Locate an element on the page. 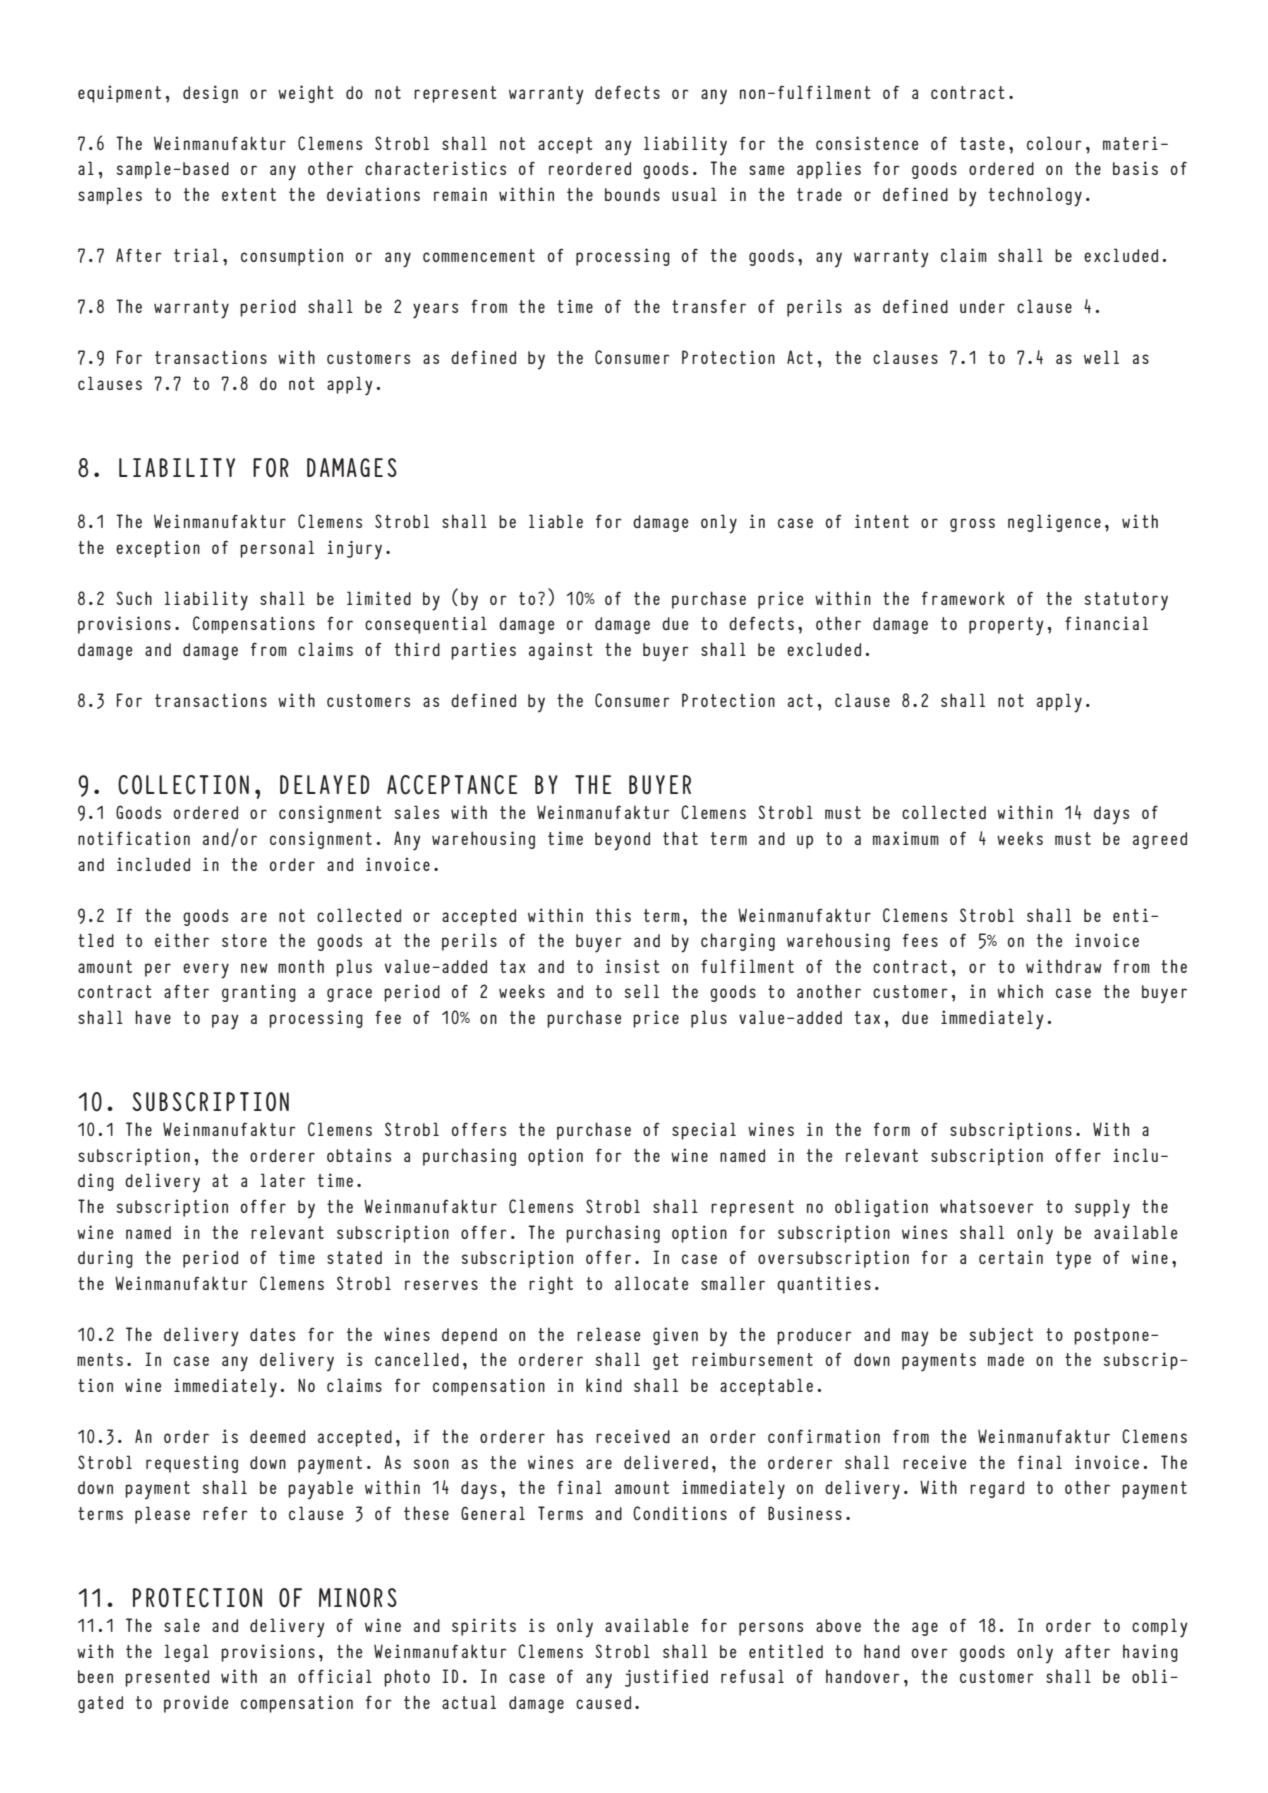  legal is located at coordinates (187, 1653).
